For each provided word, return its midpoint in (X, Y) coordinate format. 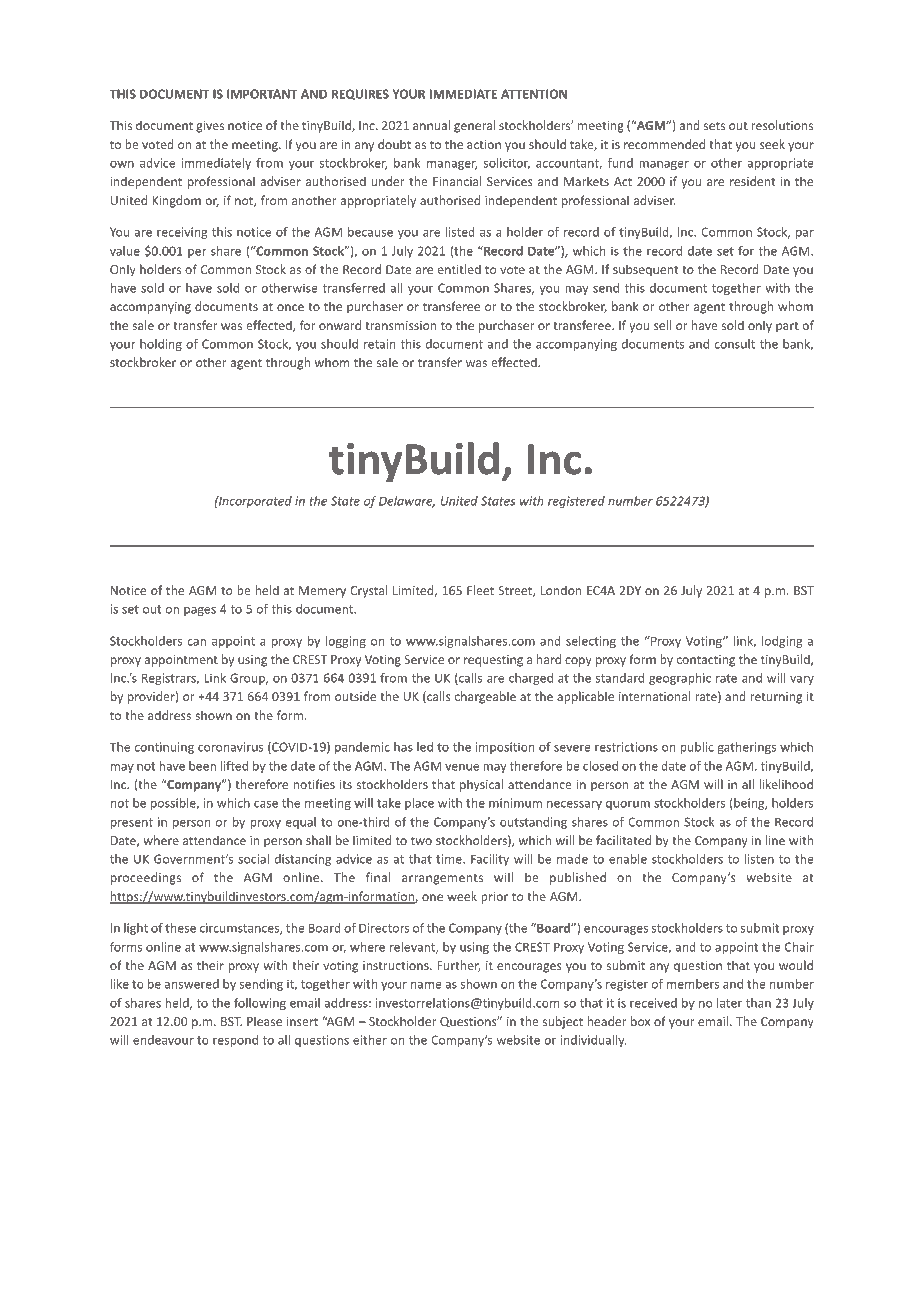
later (729, 1003)
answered (192, 984)
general (474, 126)
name (426, 985)
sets (714, 126)
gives (210, 127)
